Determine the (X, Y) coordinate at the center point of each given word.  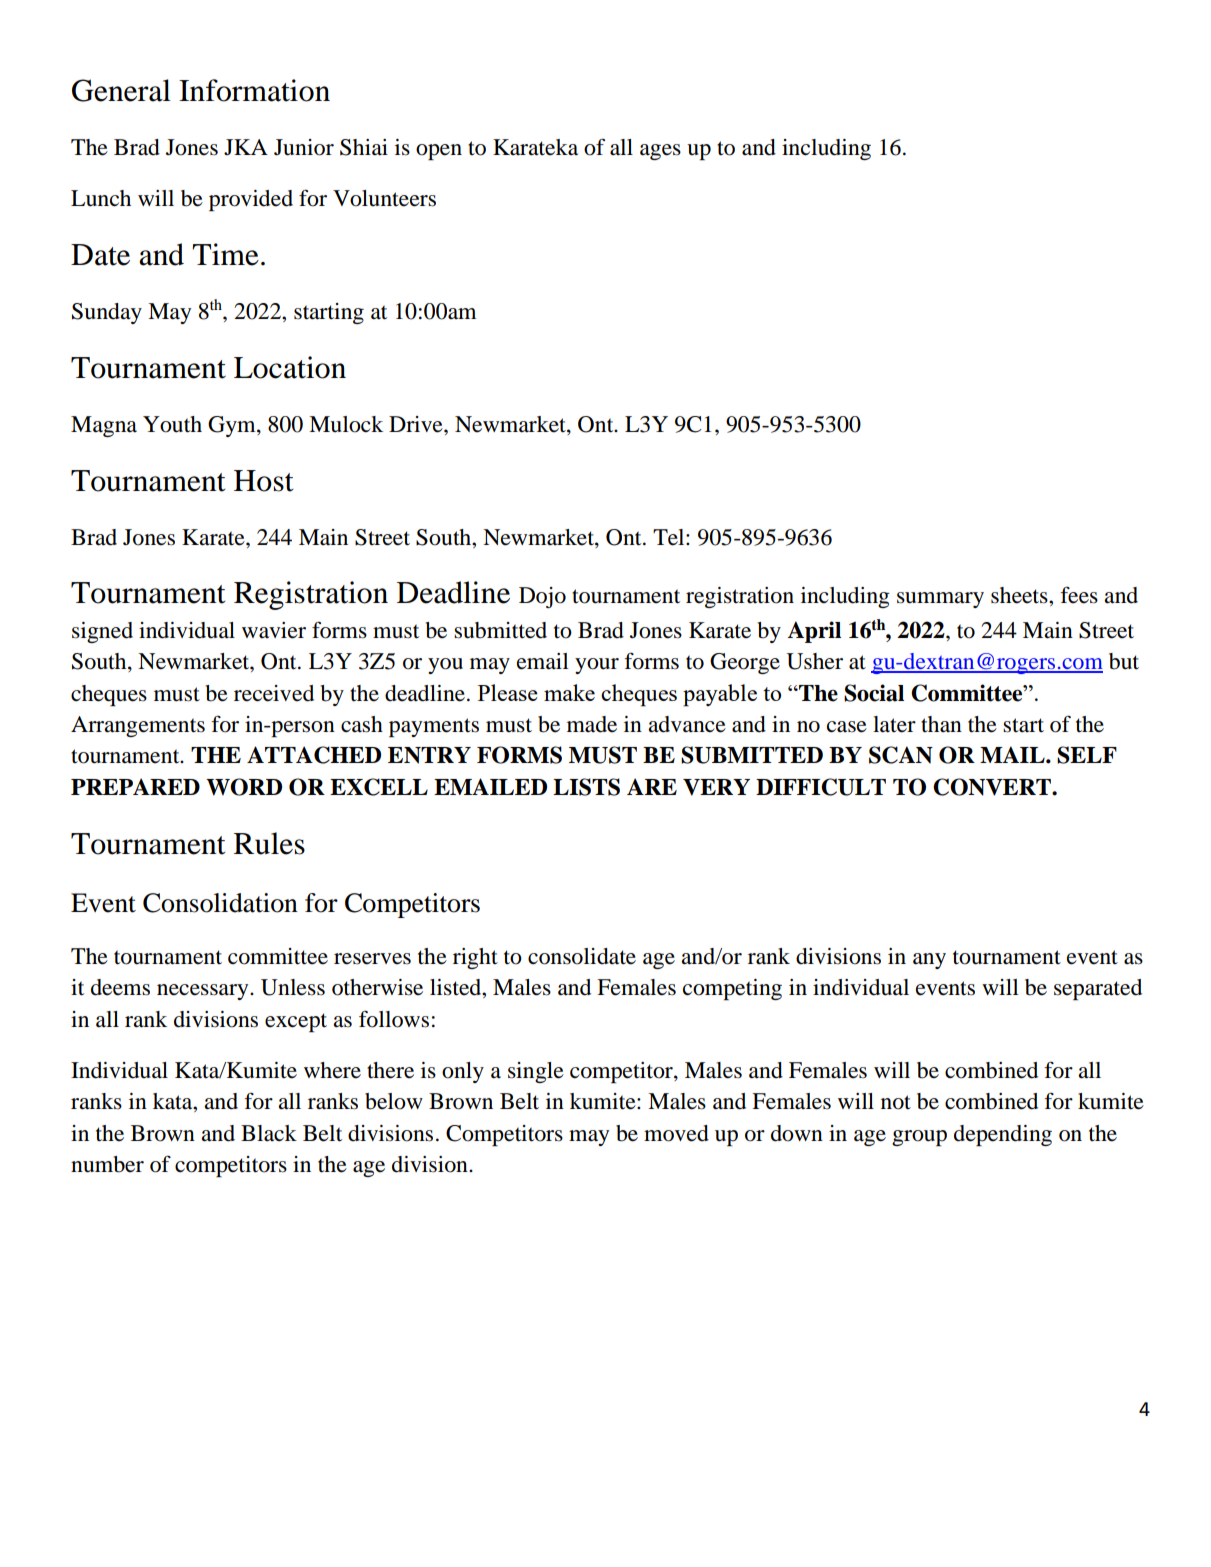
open (439, 152)
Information (254, 90)
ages (660, 152)
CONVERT (993, 787)
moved (676, 1133)
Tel (670, 537)
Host (264, 481)
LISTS (586, 787)
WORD (244, 787)
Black (269, 1133)
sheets (1020, 595)
